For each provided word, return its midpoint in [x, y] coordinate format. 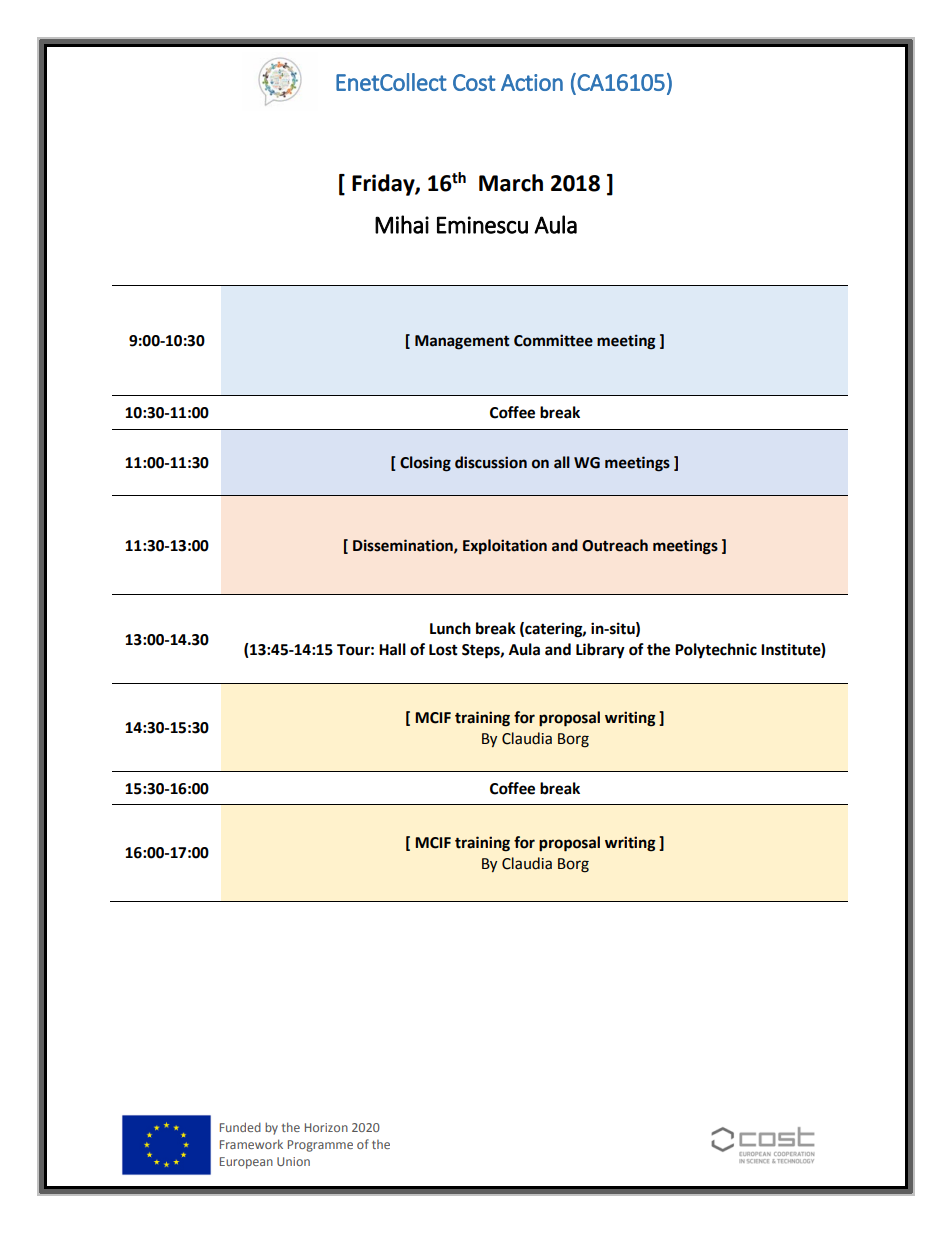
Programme [320, 1146]
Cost [474, 82]
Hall [392, 649]
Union [293, 1161]
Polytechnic [716, 651]
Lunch [450, 628]
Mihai [402, 224]
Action [532, 82]
